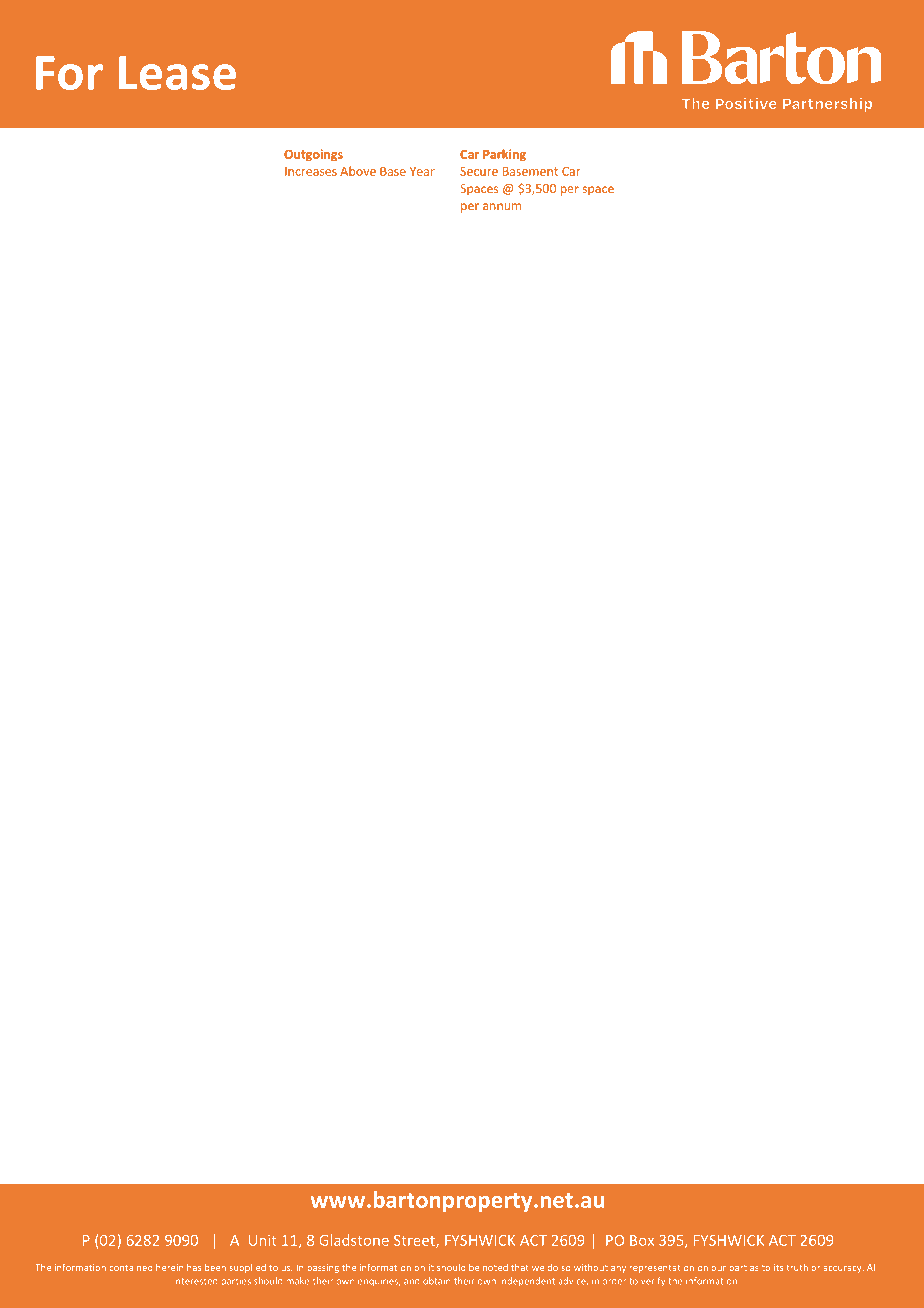  Describe the element at coordinates (495, 1267) in the screenshot. I see `noted` at that location.
